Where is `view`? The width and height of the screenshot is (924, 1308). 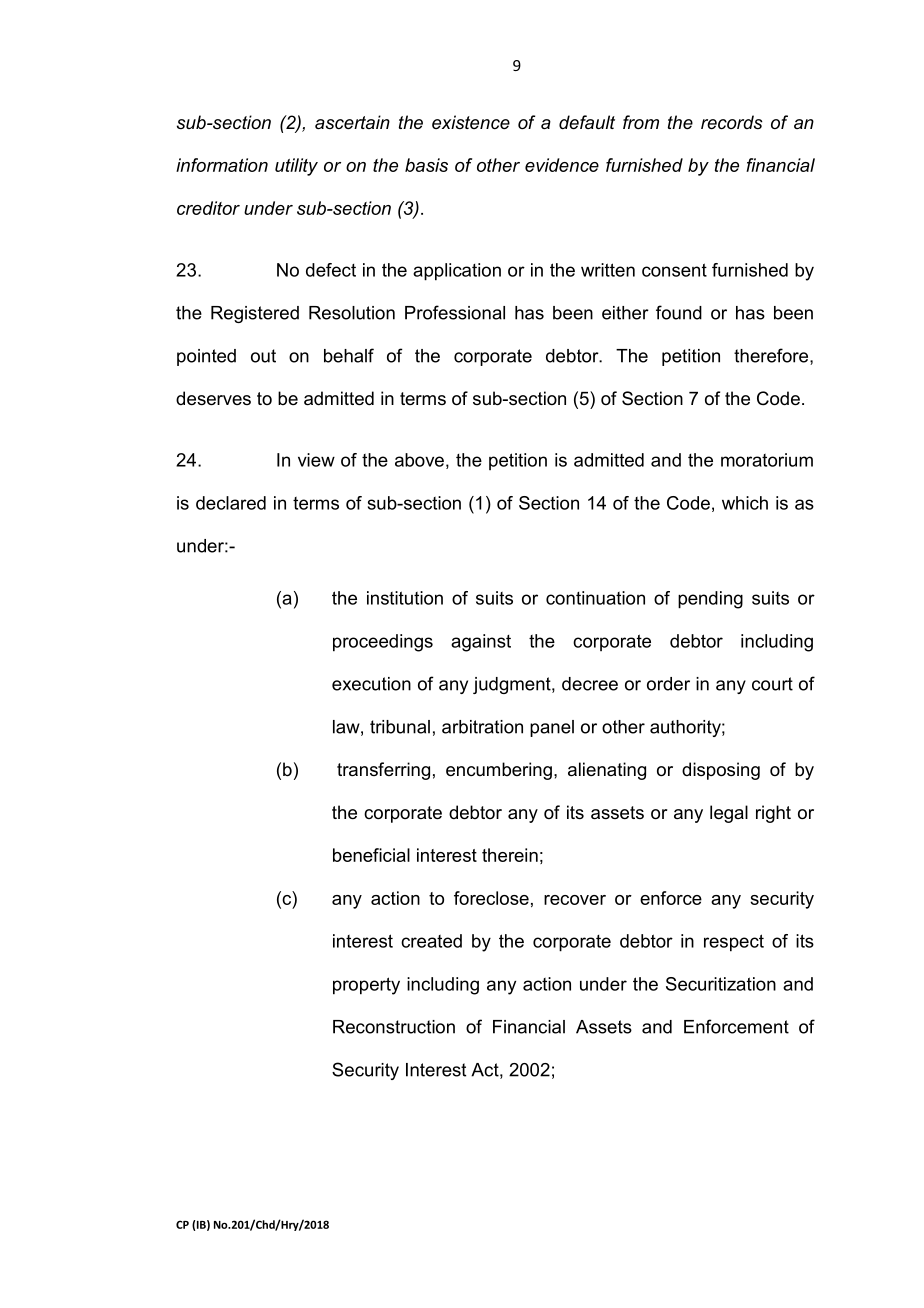
view is located at coordinates (316, 460).
